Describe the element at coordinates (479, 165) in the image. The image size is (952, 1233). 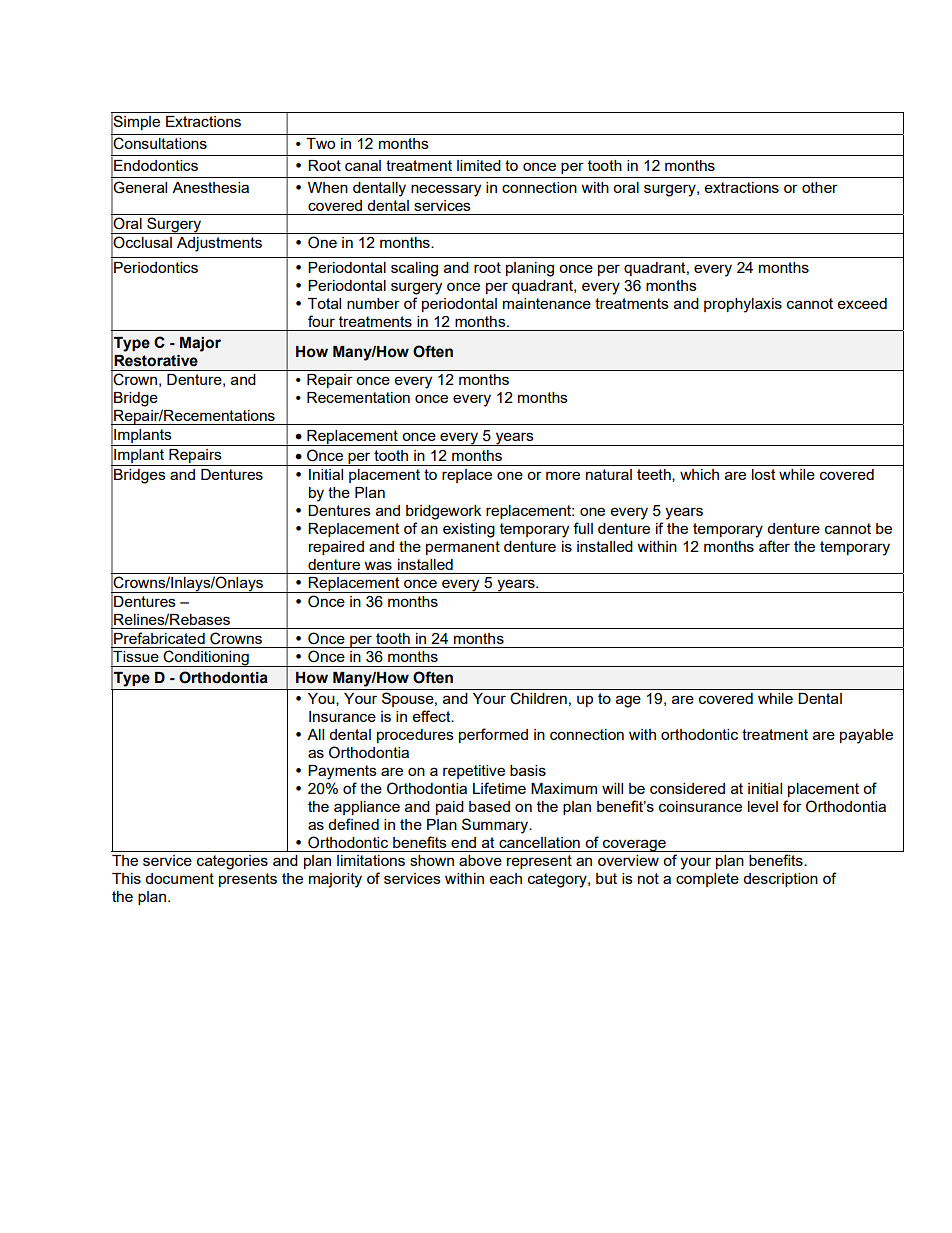
I see `limited` at that location.
